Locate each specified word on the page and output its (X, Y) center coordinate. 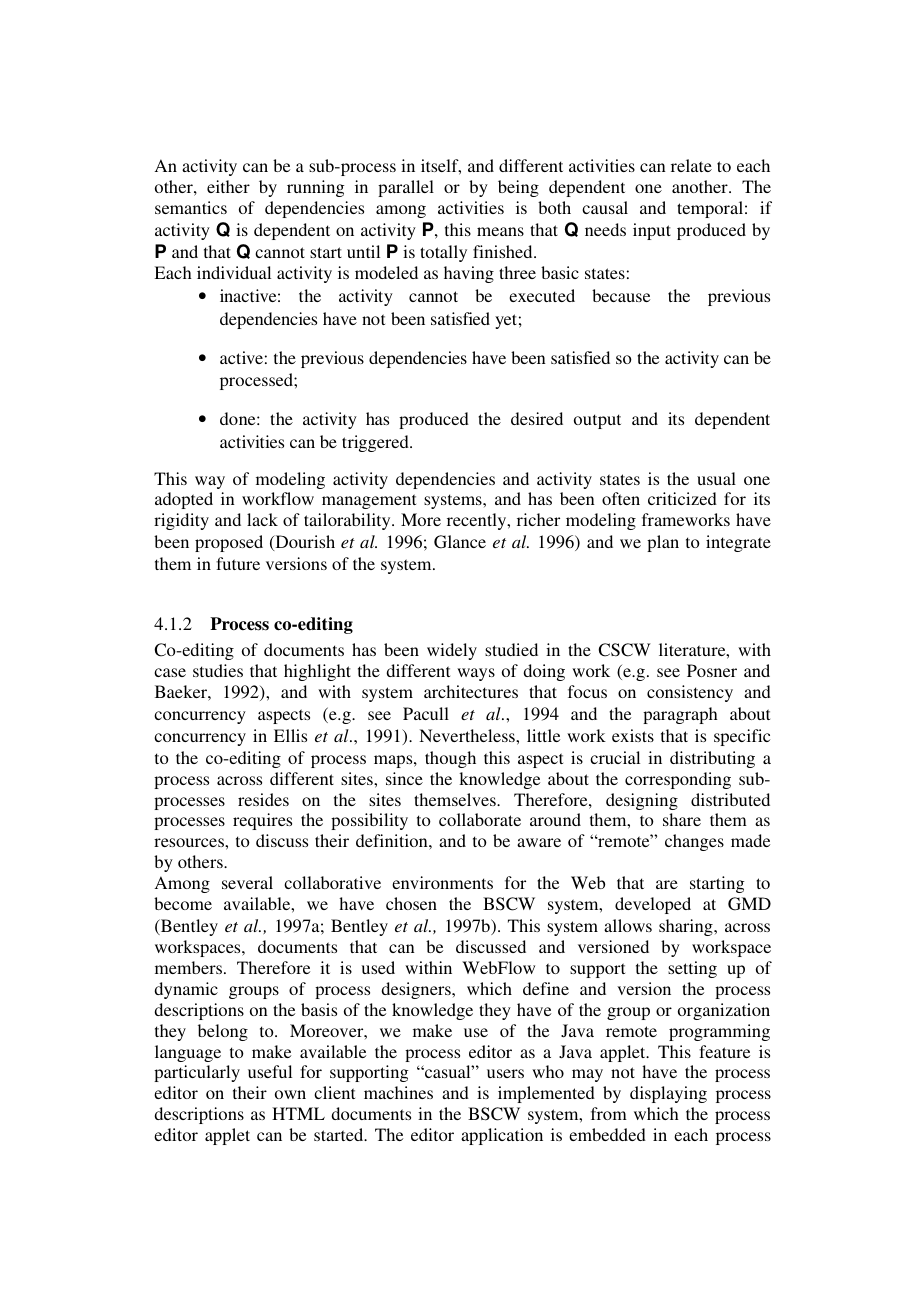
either (228, 186)
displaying (668, 1094)
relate (691, 165)
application (502, 1136)
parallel (406, 188)
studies (218, 670)
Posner (712, 670)
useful (270, 1071)
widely (452, 651)
